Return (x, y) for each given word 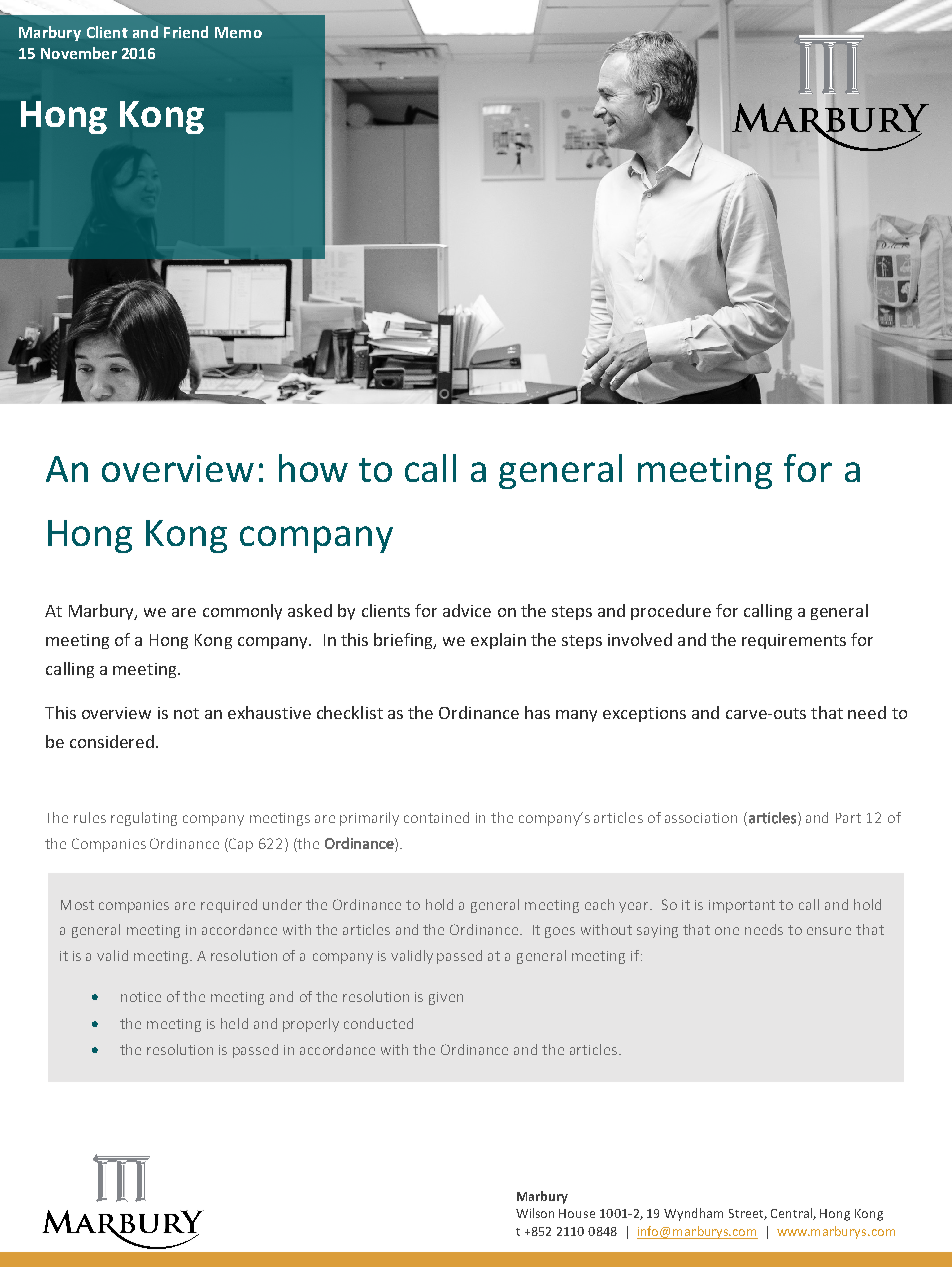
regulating (144, 819)
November (79, 53)
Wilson (535, 1213)
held (234, 1023)
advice (467, 610)
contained (436, 817)
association (701, 818)
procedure (671, 612)
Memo (238, 32)
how (313, 468)
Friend (186, 32)
